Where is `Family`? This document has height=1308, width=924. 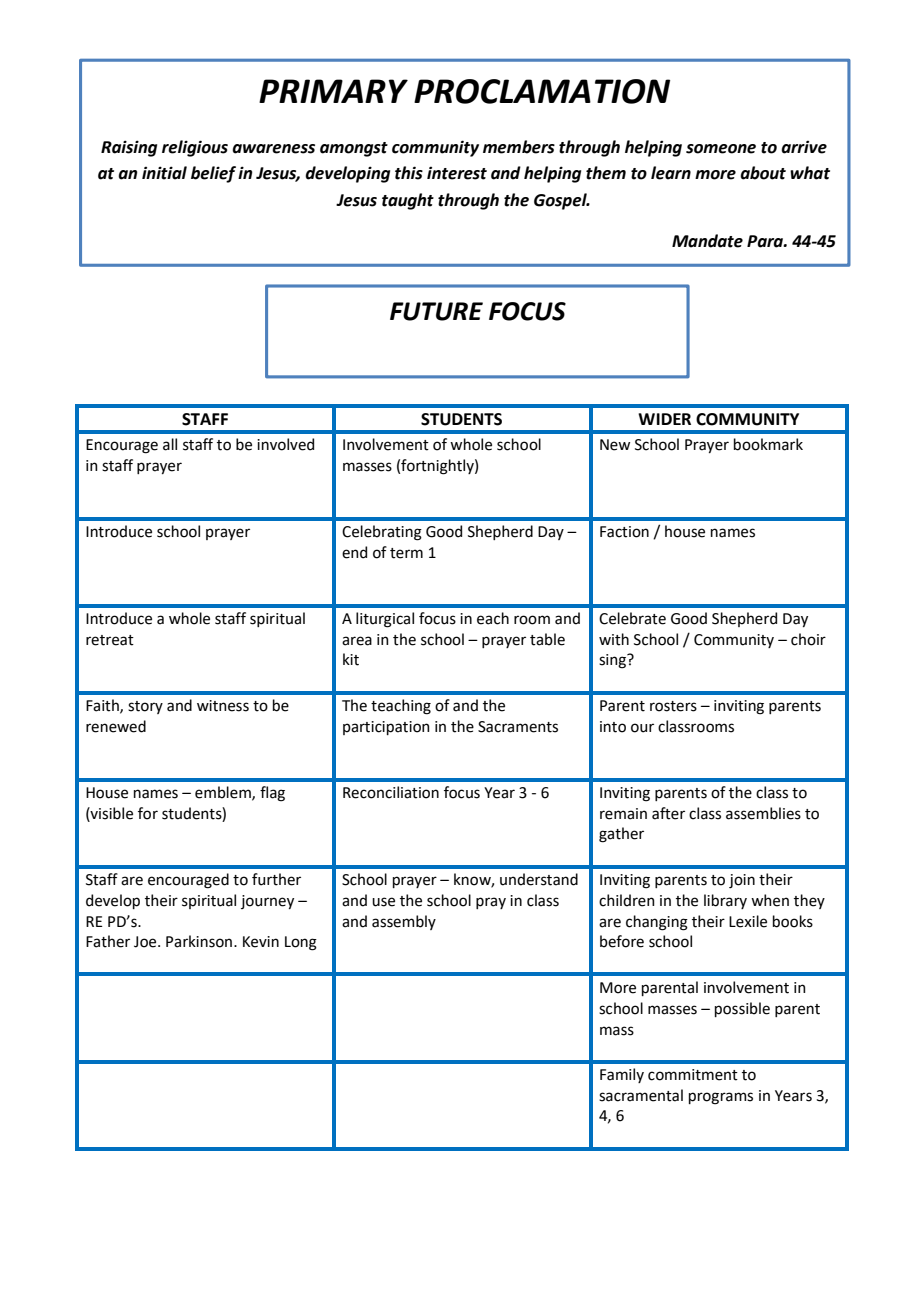
Family is located at coordinates (622, 1075).
